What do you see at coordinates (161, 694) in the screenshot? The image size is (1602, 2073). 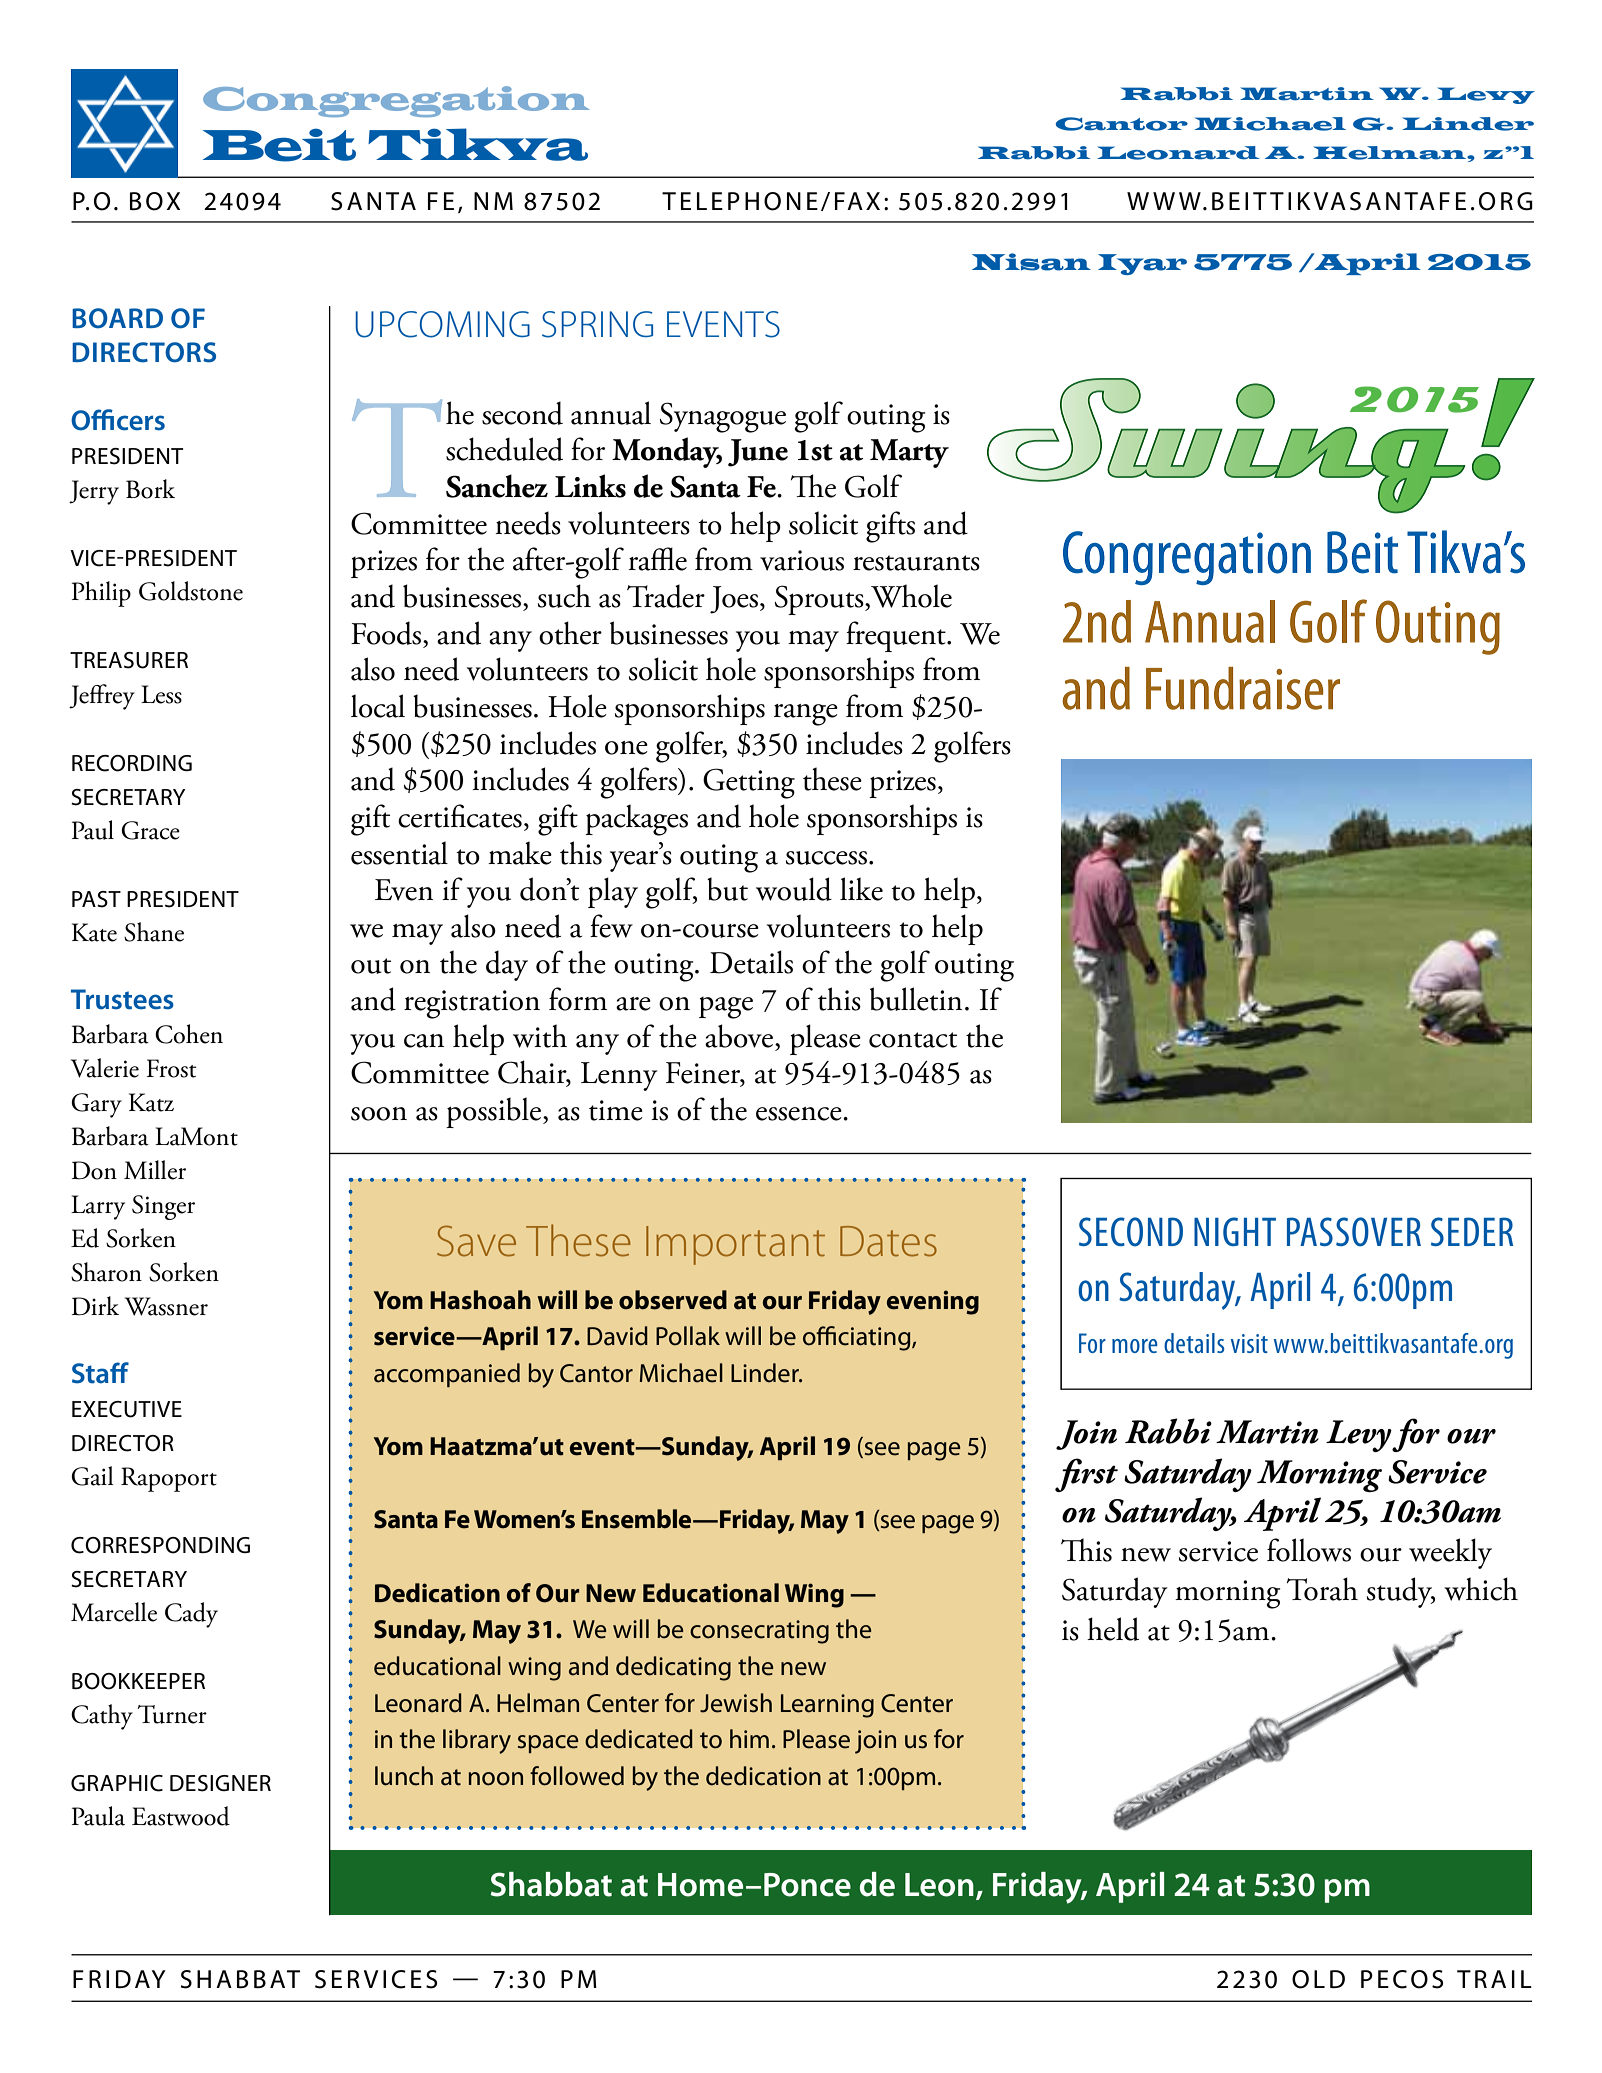 I see `Less` at bounding box center [161, 694].
